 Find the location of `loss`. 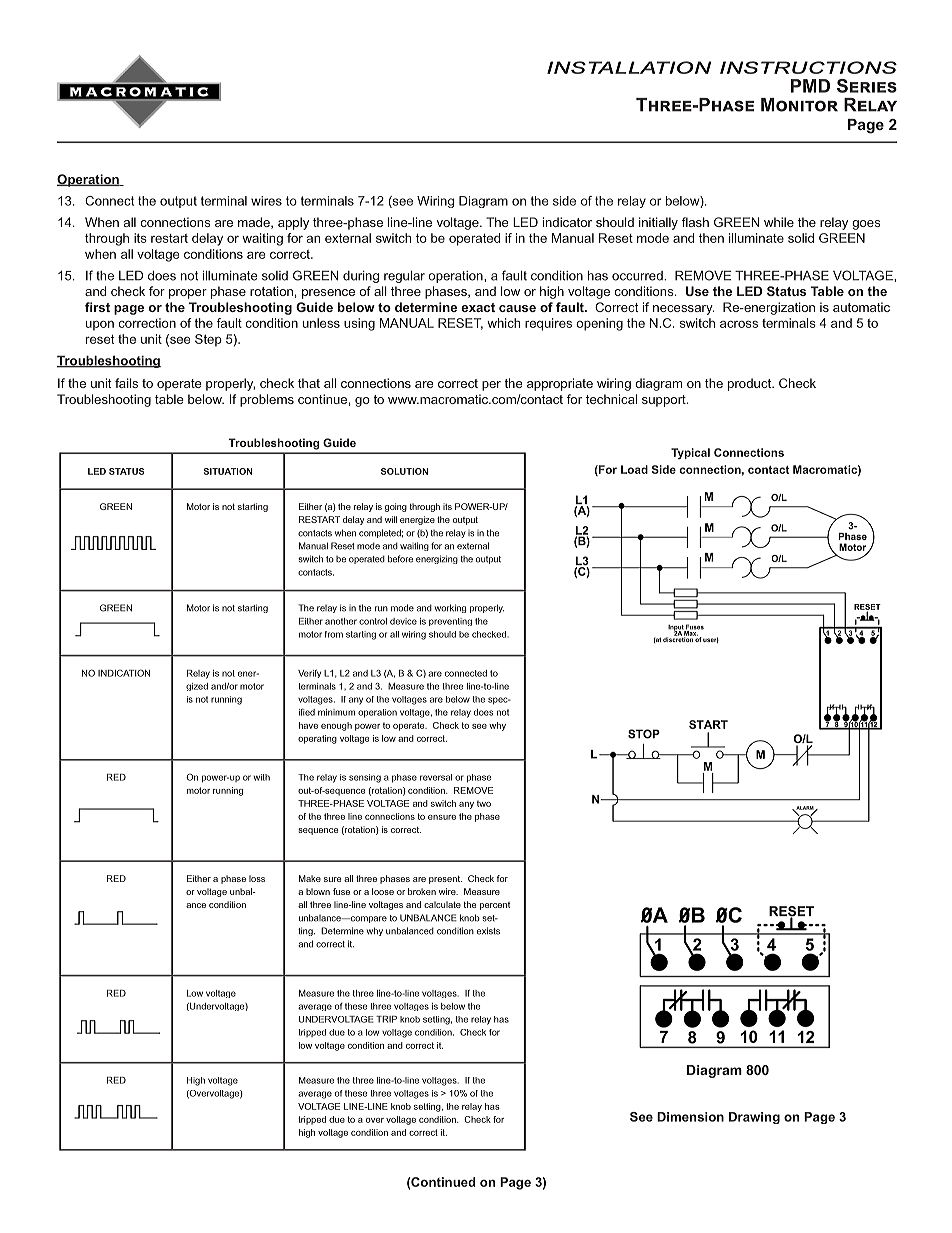

loss is located at coordinates (257, 878).
